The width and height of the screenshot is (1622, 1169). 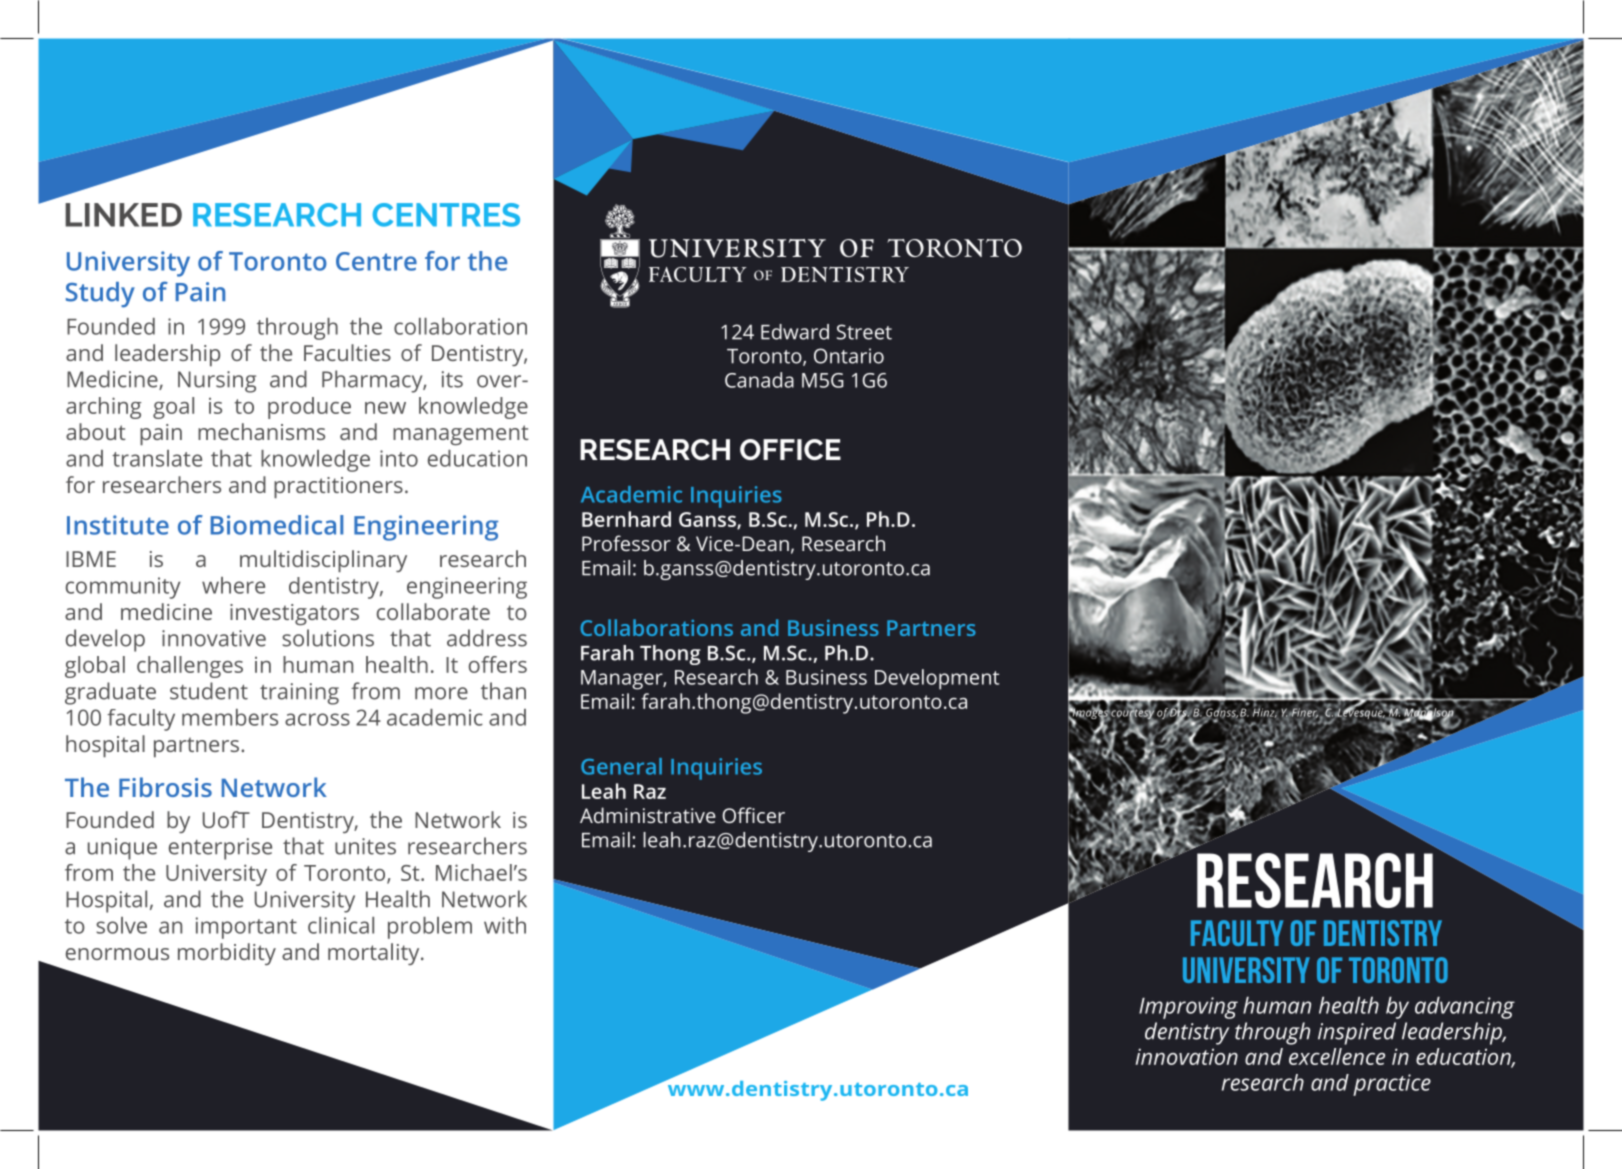 What do you see at coordinates (165, 787) in the screenshot?
I see `Fibrosis` at bounding box center [165, 787].
